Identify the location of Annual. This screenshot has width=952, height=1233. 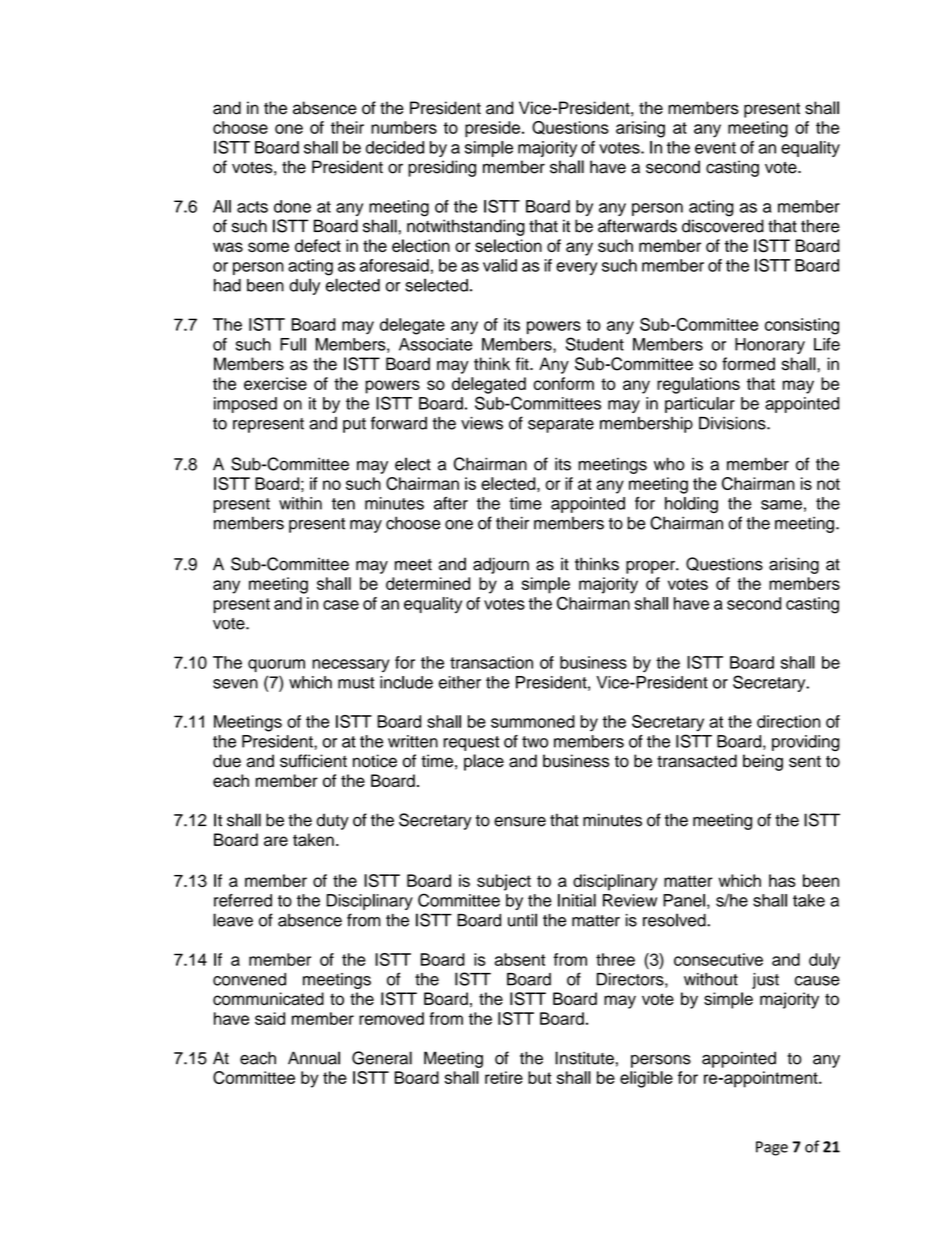
(314, 1058).
